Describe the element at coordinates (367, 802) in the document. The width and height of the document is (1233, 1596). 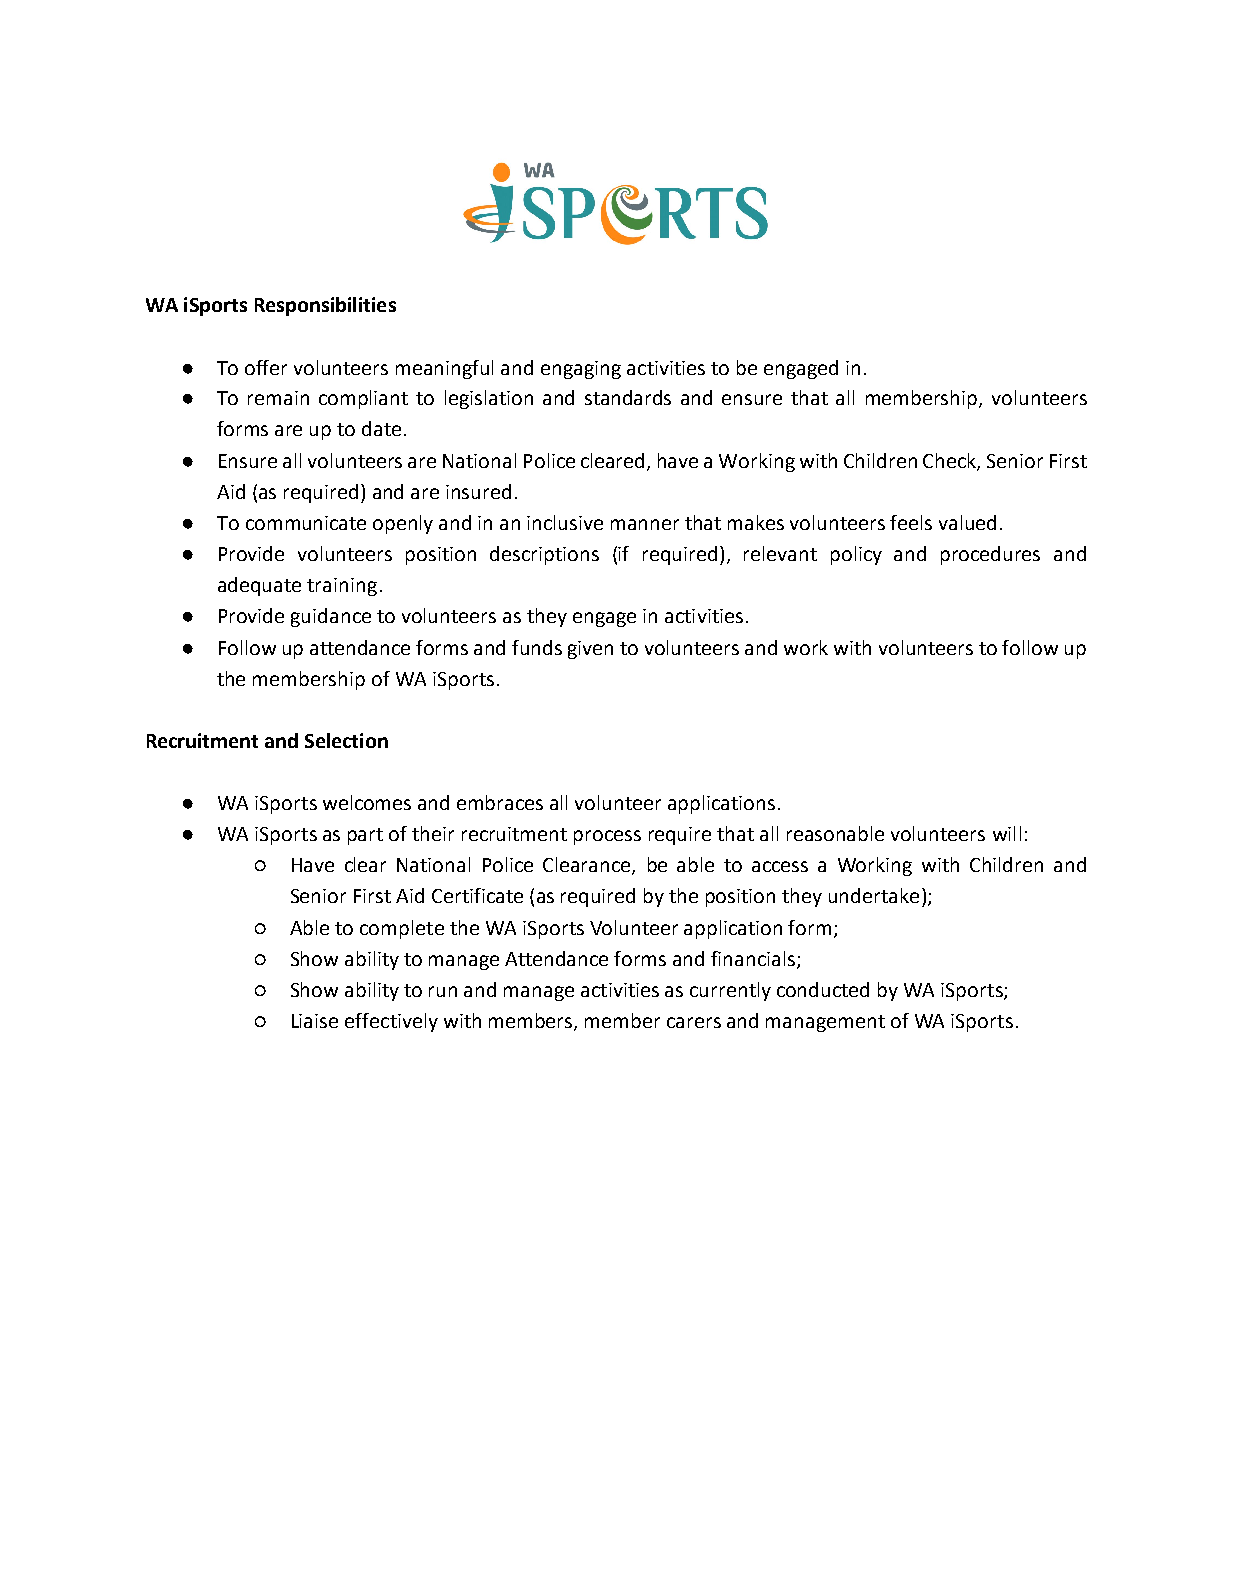
I see `welcomes` at that location.
